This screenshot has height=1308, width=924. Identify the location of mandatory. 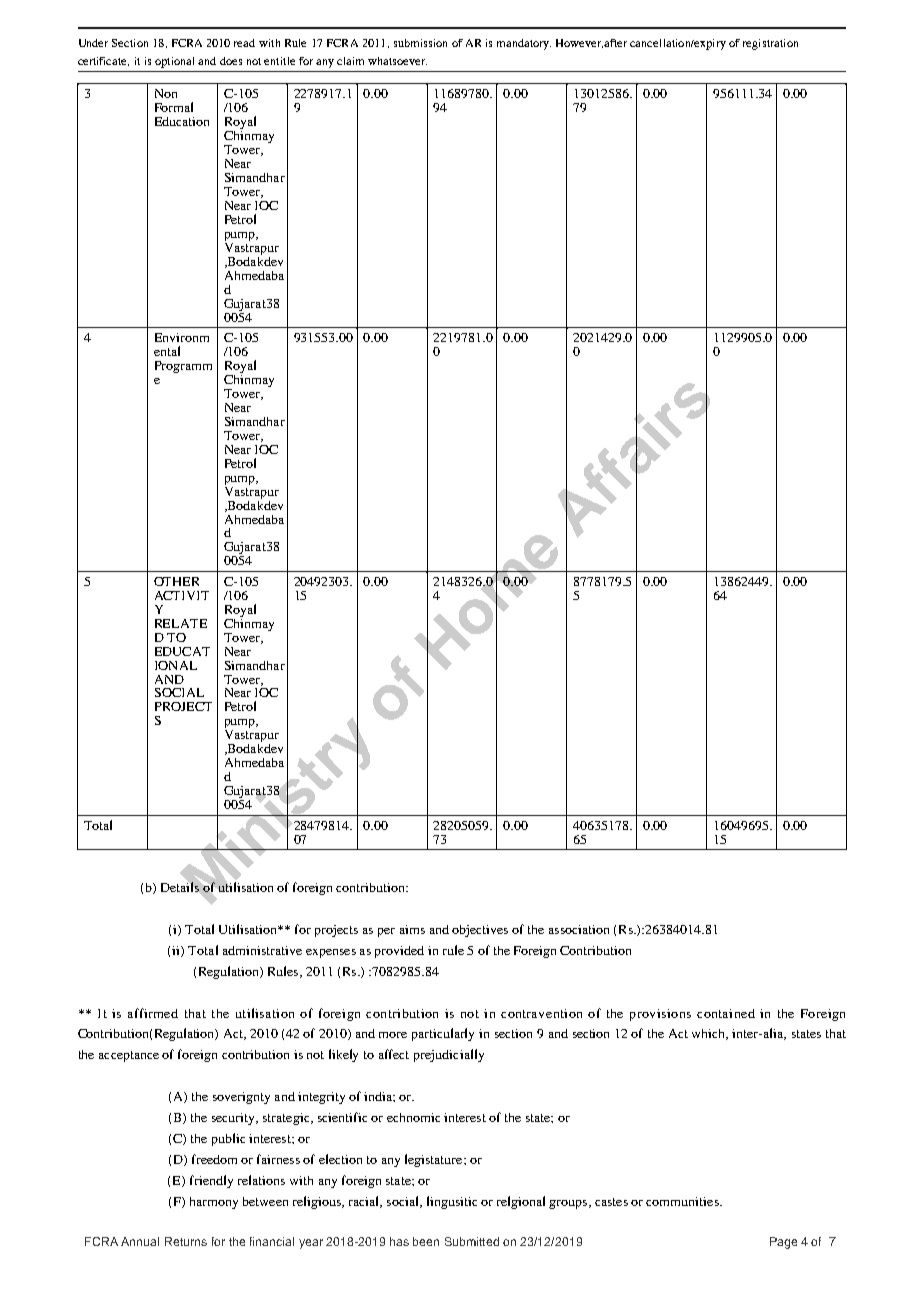
(524, 44).
